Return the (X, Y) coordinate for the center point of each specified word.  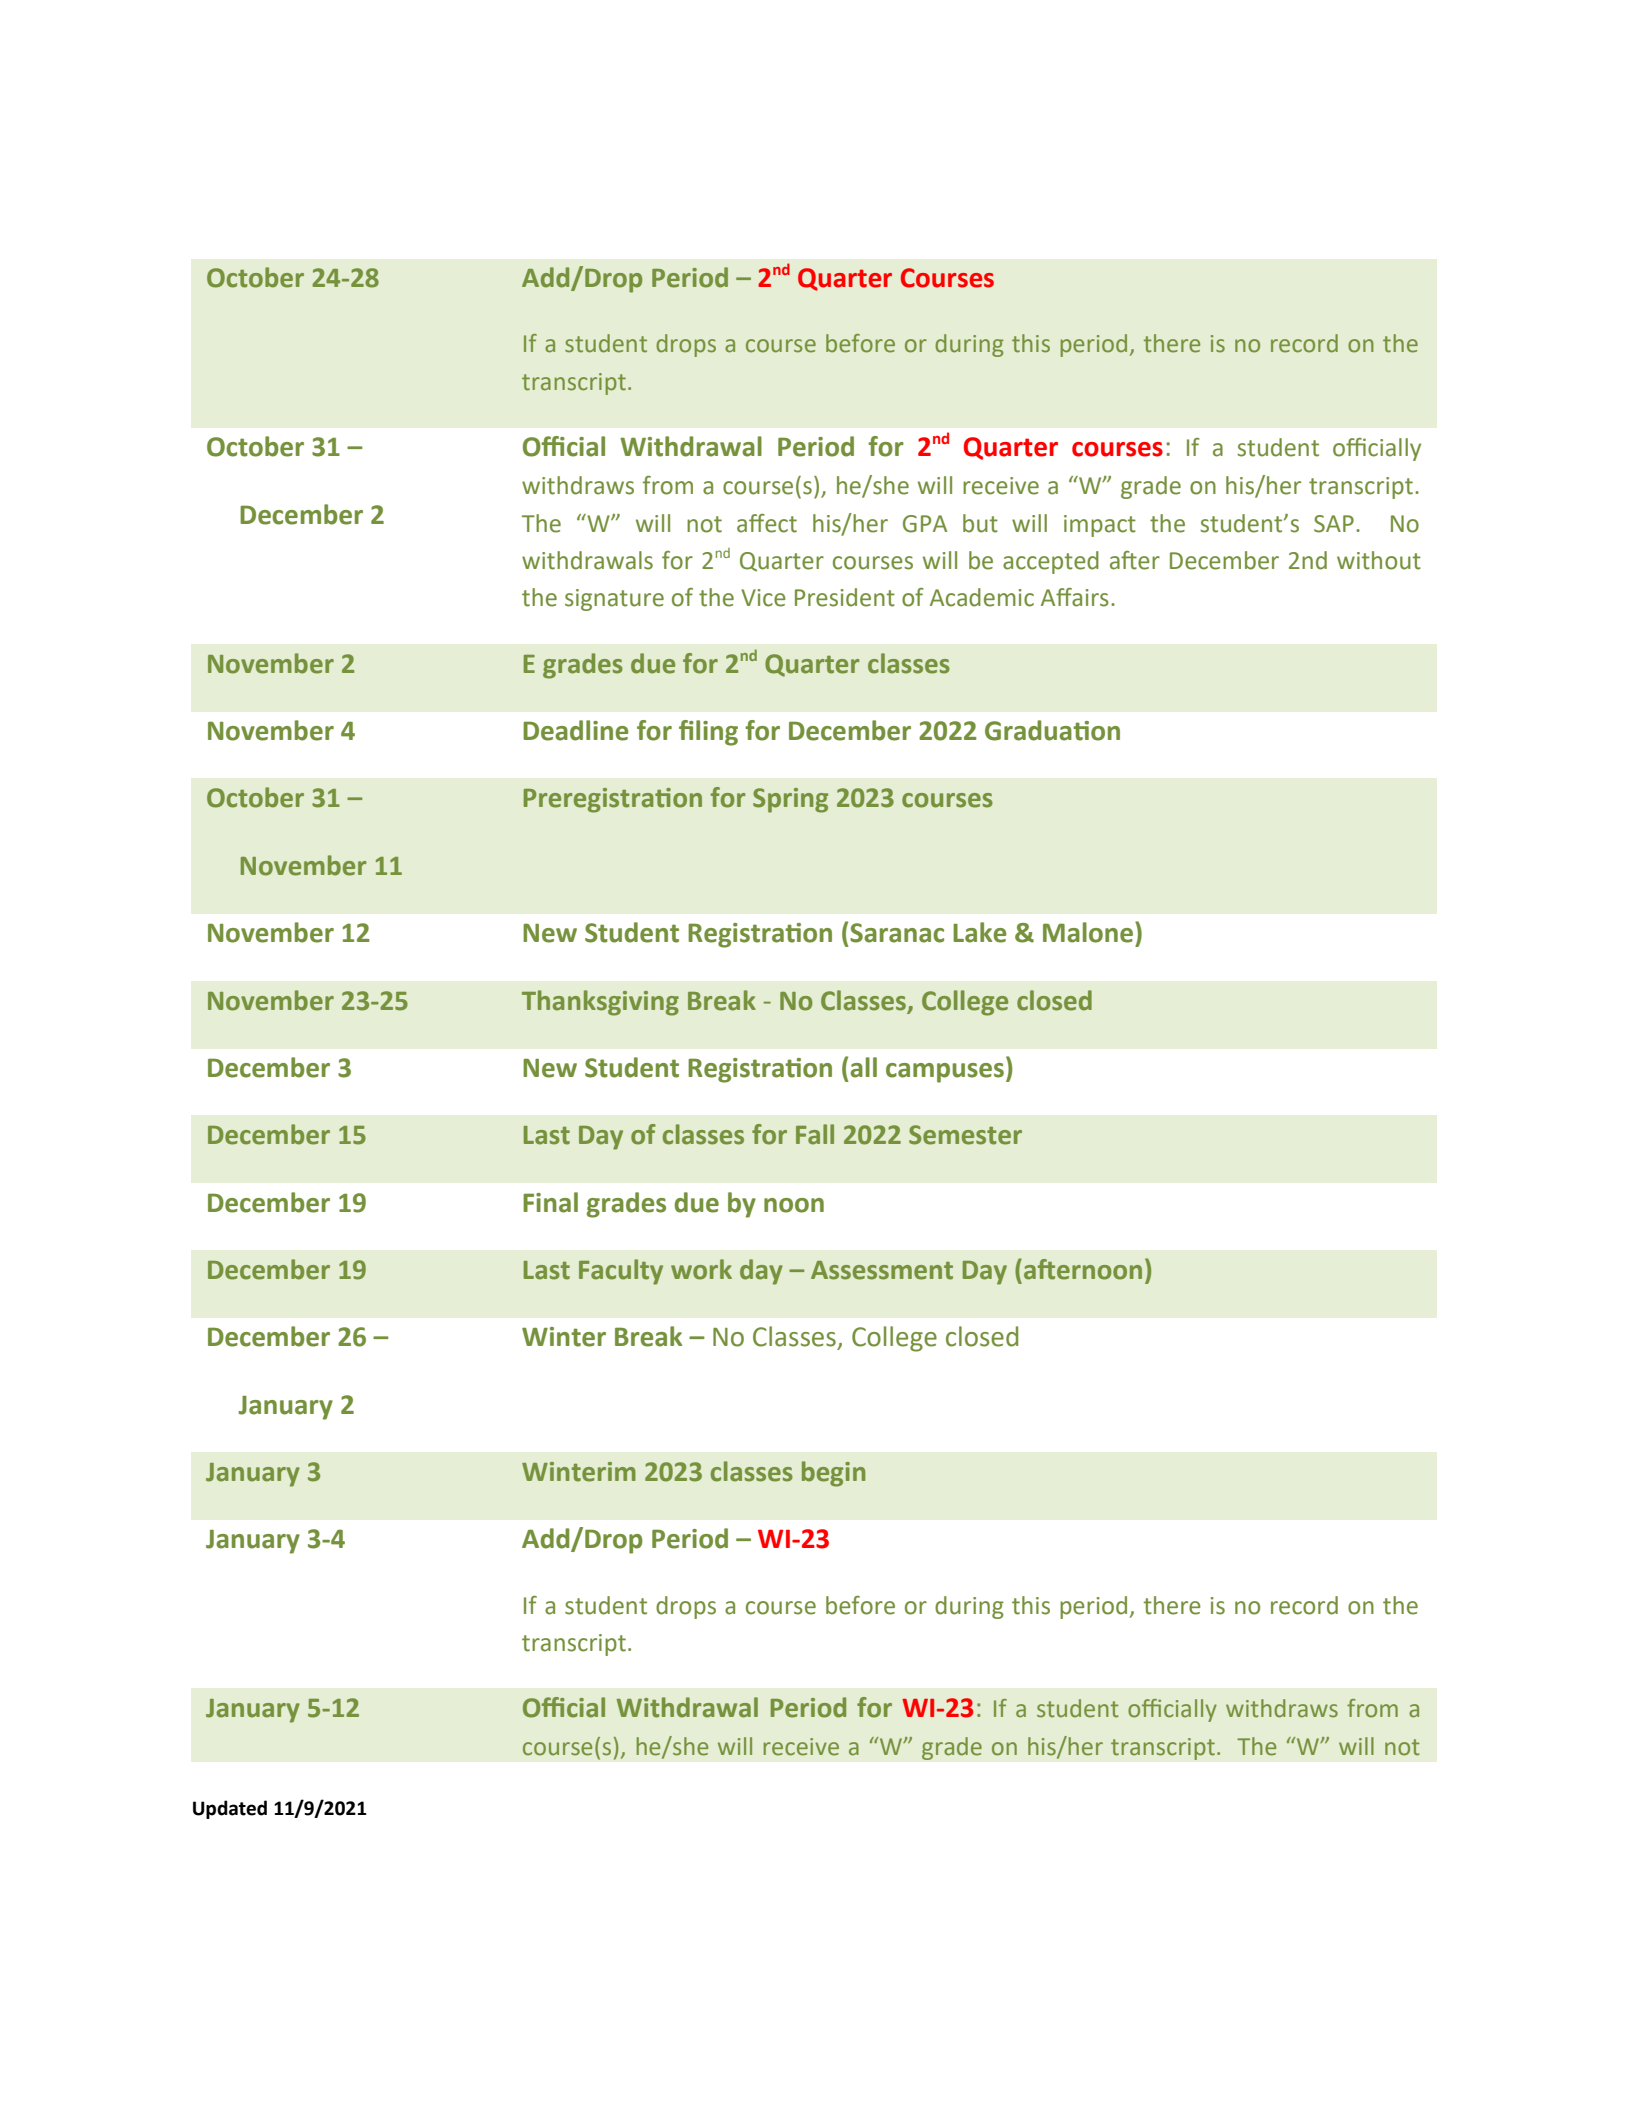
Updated (230, 1809)
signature (614, 600)
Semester (965, 1135)
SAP (1334, 524)
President (845, 597)
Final (550, 1202)
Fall (815, 1134)
